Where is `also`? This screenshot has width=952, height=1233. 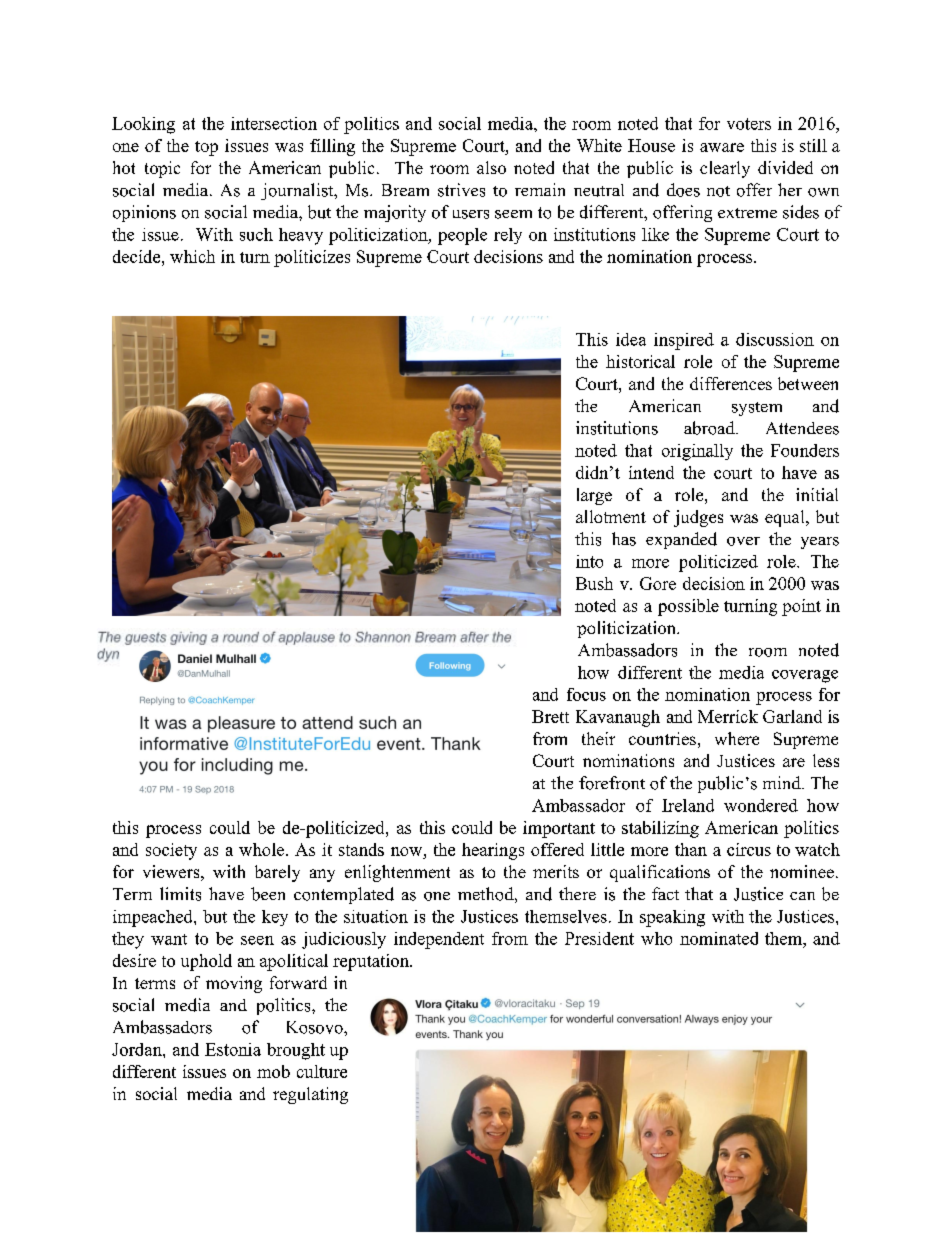
also is located at coordinates (491, 167).
